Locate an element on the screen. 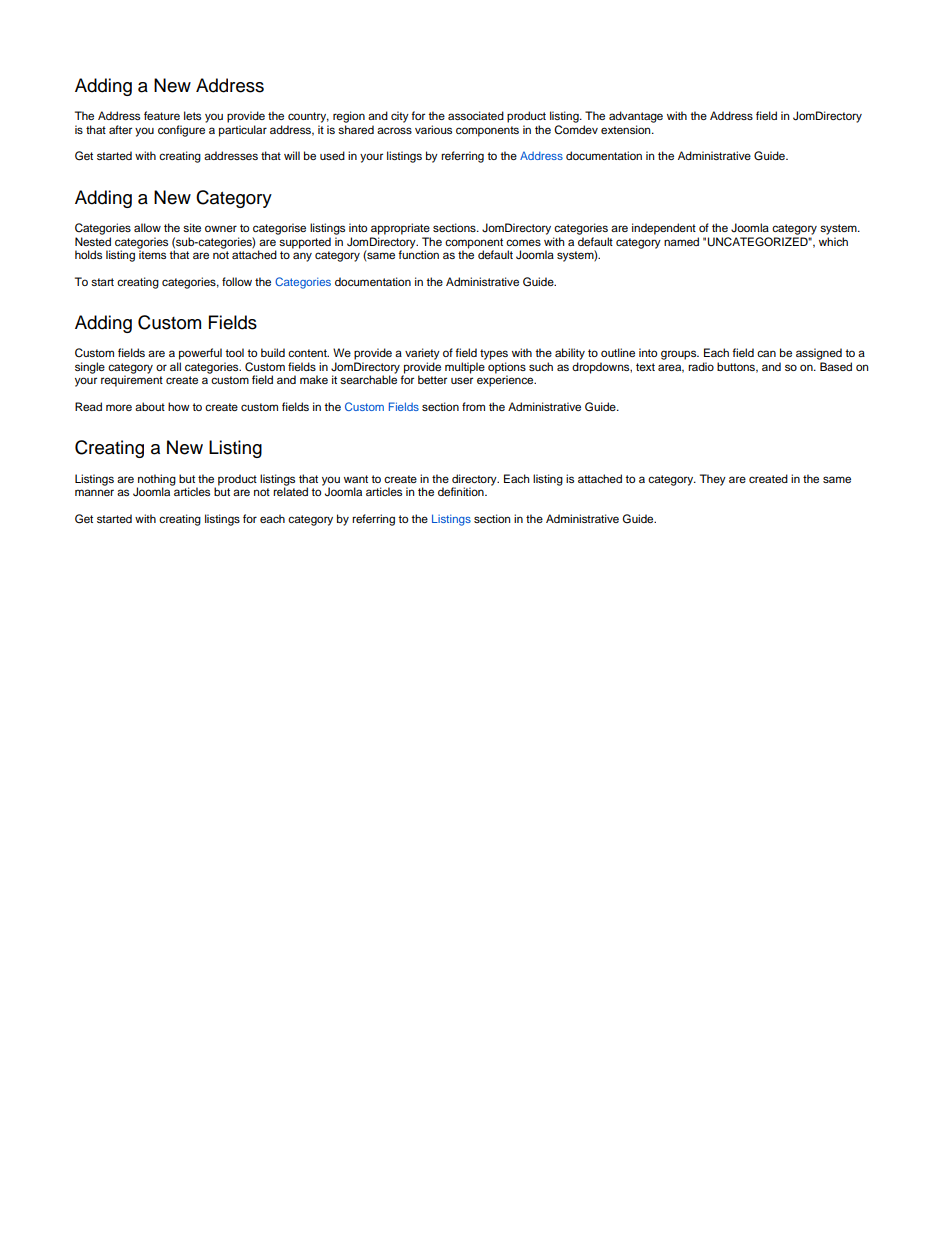 The image size is (952, 1233). named is located at coordinates (681, 241).
